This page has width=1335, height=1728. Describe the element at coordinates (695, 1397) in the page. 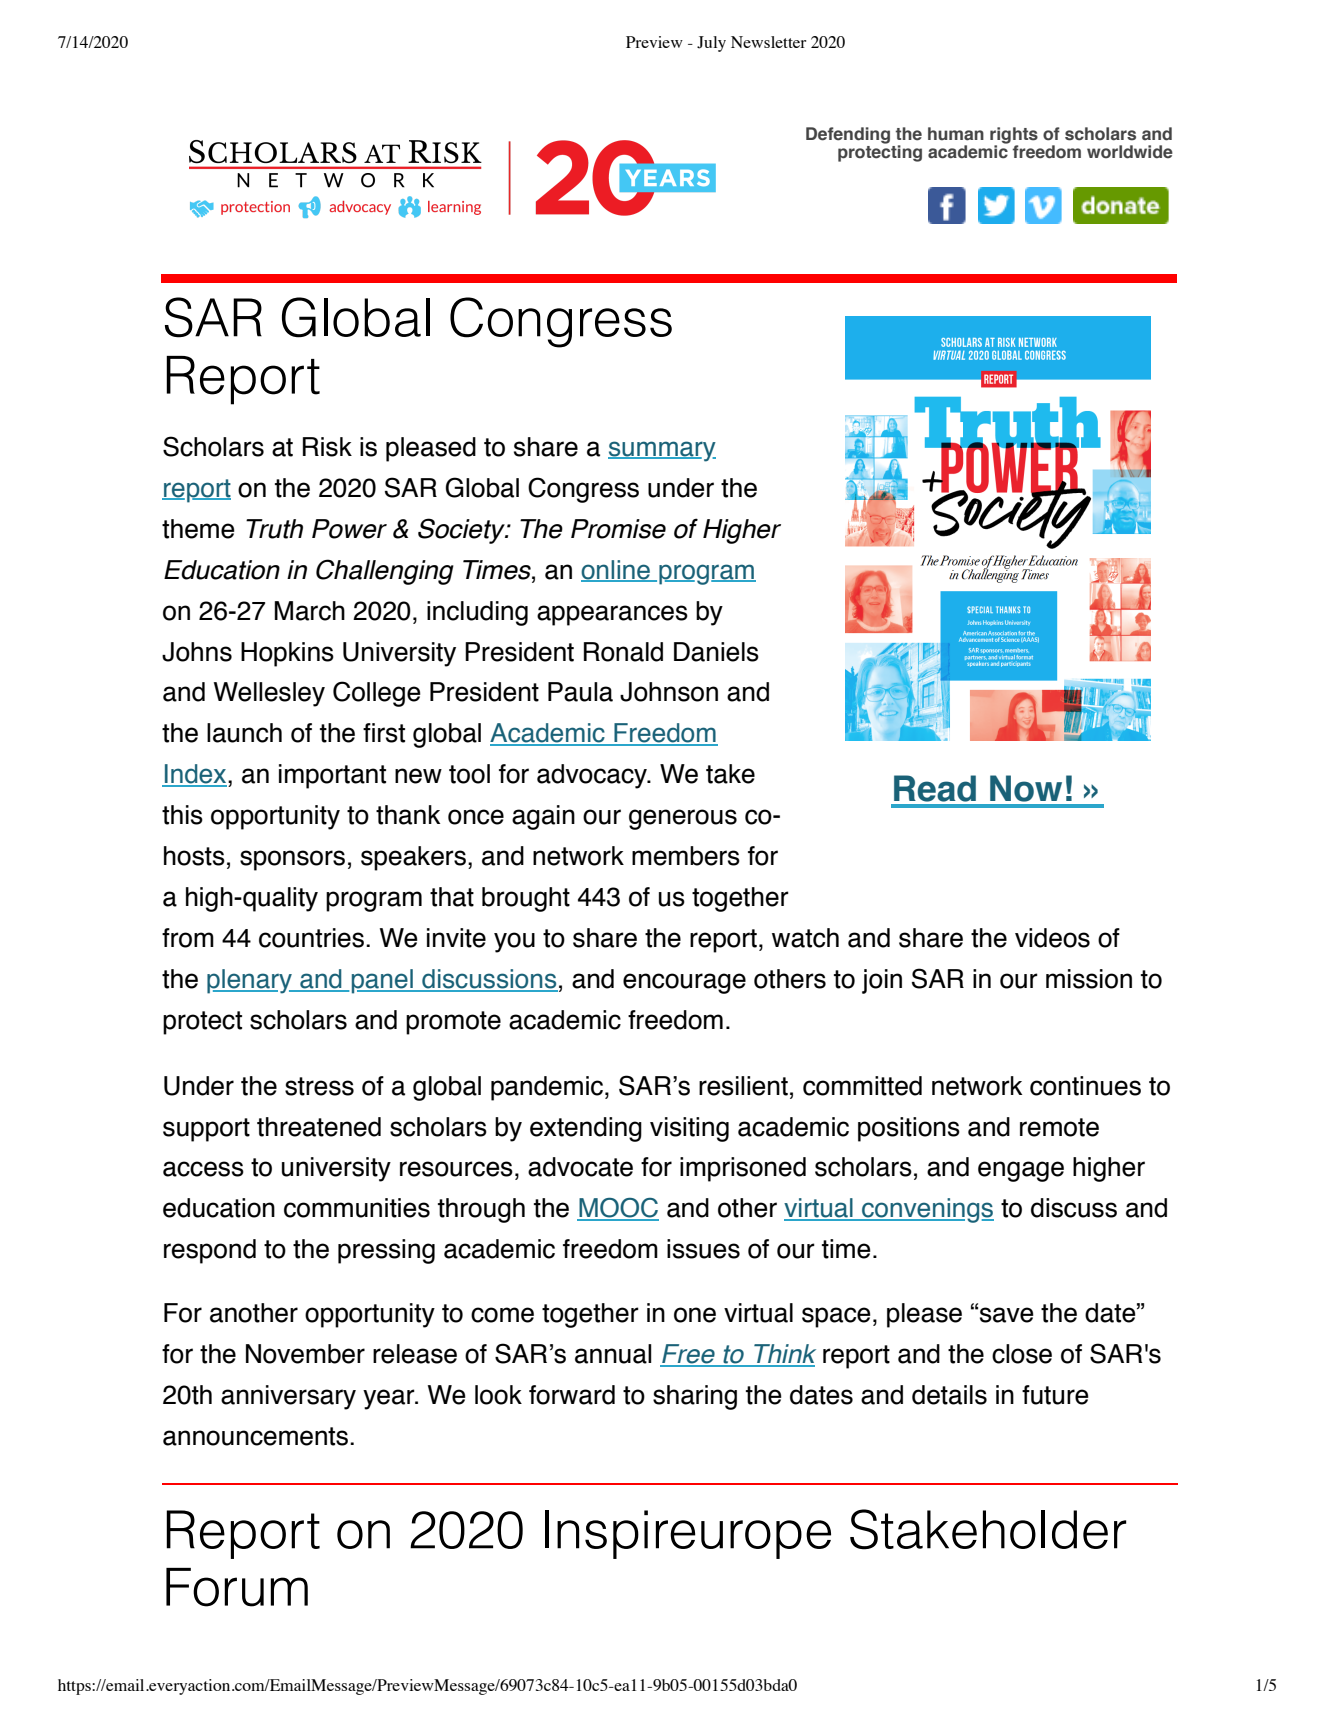

I see `sharing` at that location.
